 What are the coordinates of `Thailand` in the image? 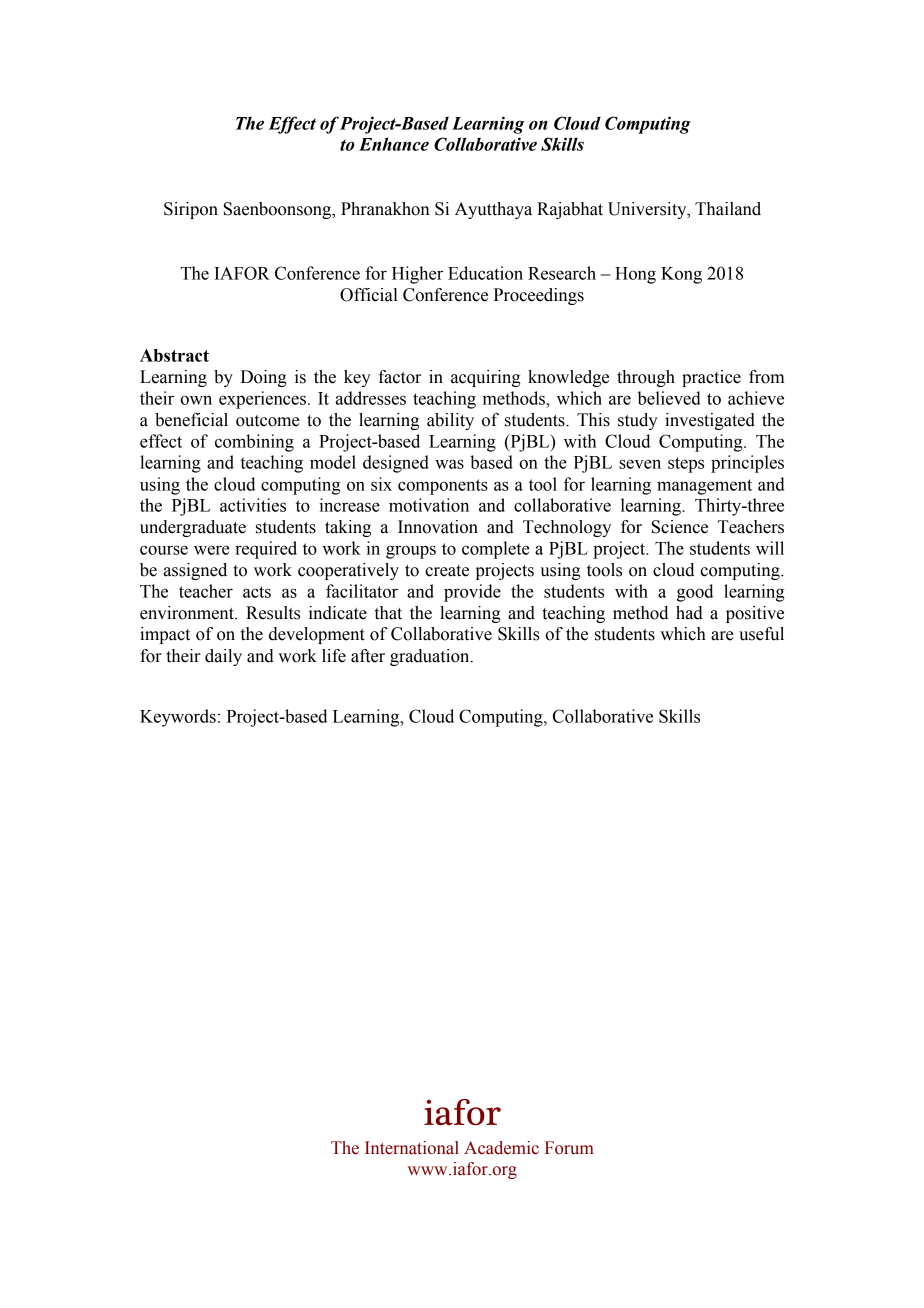 It's located at (728, 209).
